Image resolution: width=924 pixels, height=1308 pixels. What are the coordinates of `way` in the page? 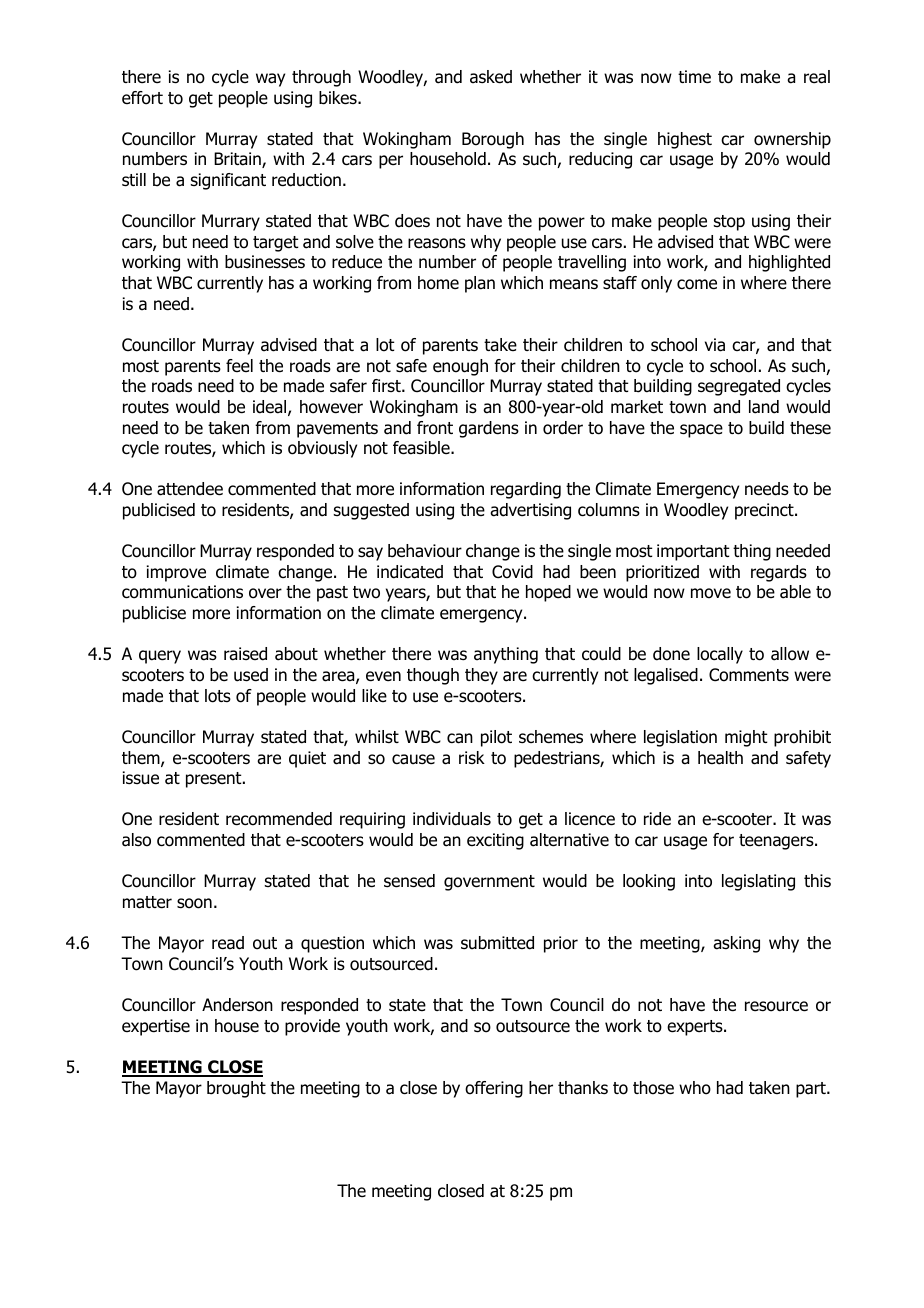 It's located at (270, 80).
